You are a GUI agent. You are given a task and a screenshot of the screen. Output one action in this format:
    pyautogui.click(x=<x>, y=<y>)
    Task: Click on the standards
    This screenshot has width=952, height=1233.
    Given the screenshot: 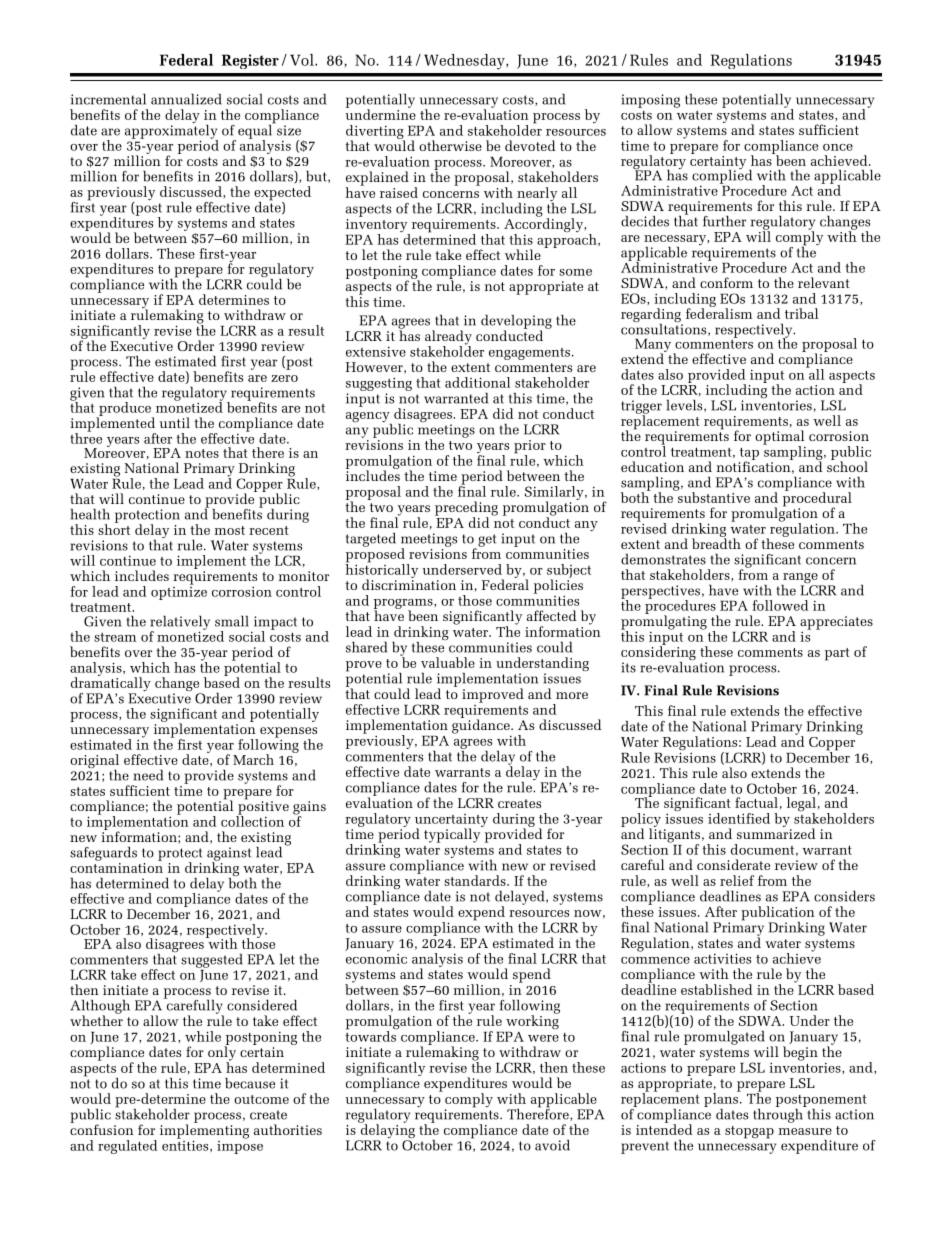 What is the action you would take?
    pyautogui.click(x=476, y=880)
